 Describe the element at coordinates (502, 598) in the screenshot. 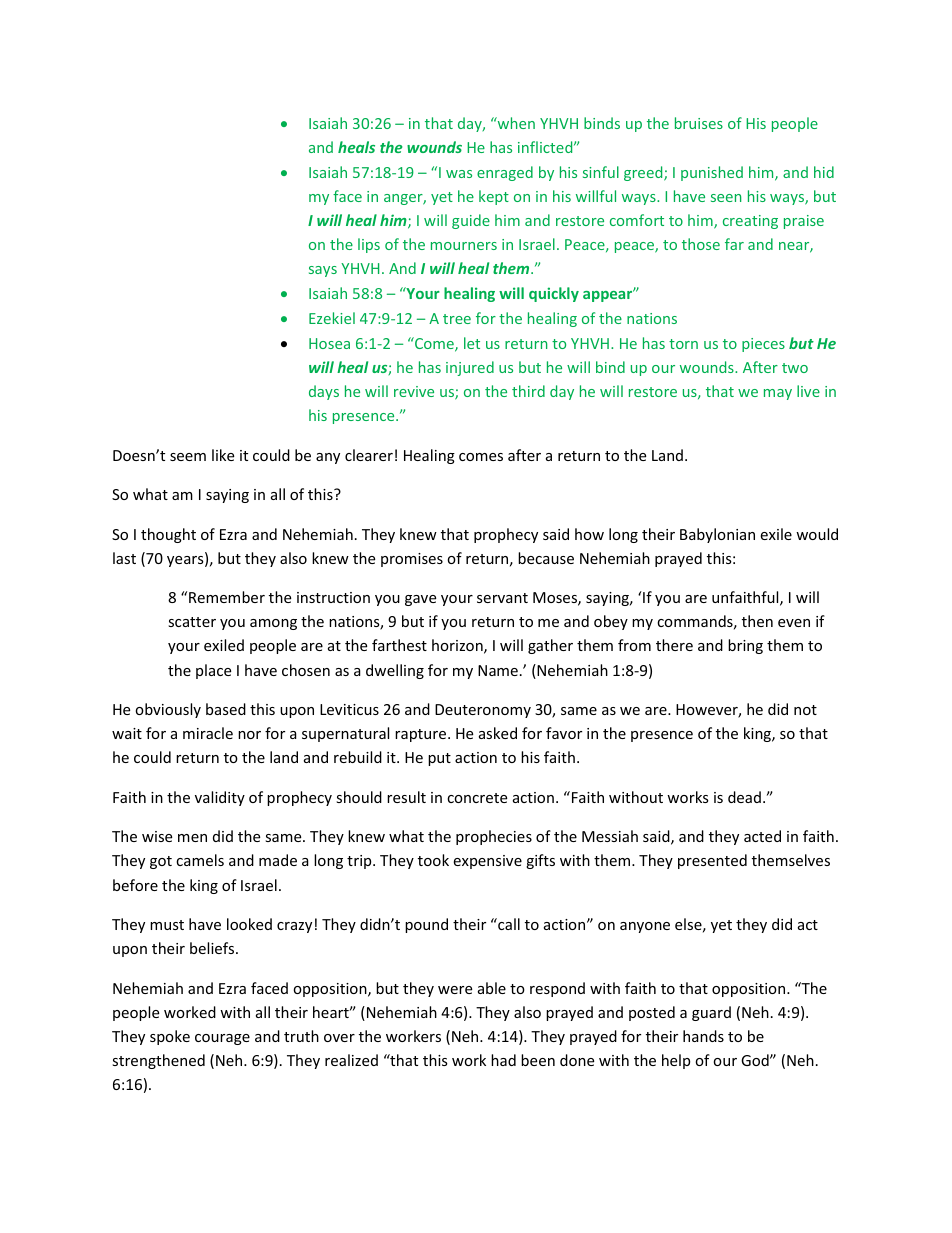

I see `servant` at that location.
